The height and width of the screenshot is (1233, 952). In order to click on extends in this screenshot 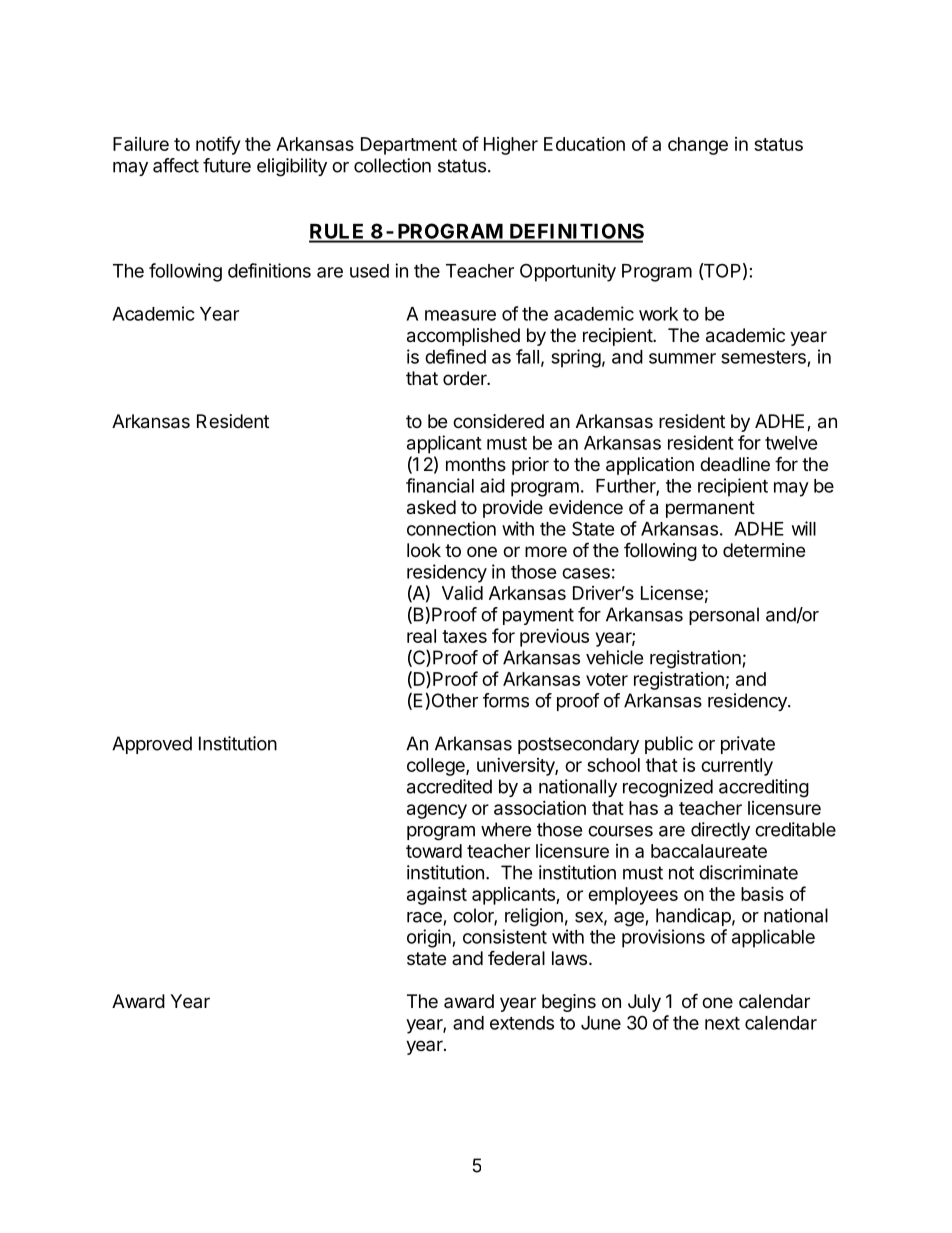, I will do `click(522, 1023)`.
